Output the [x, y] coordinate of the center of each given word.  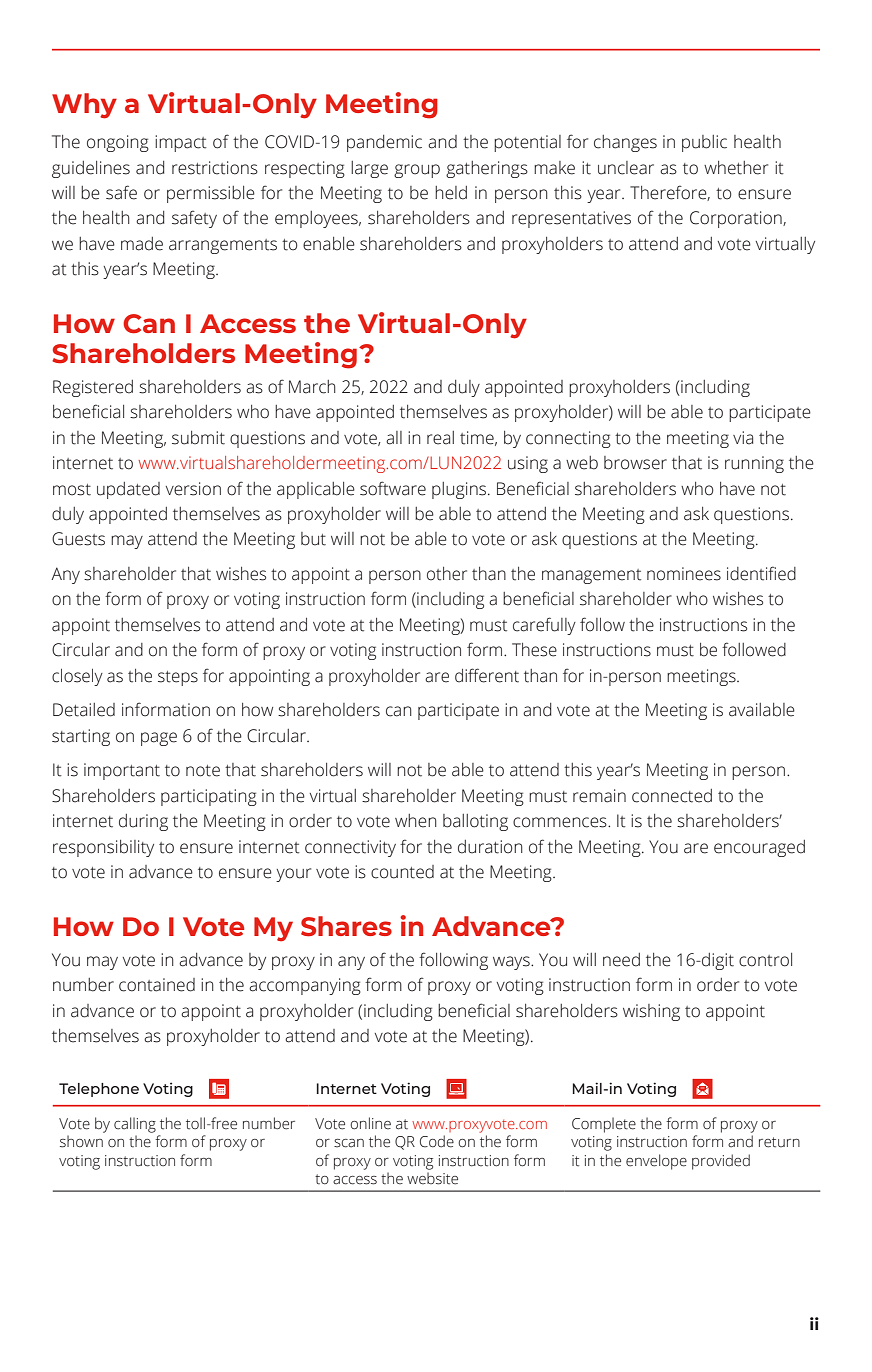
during [143, 822]
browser [635, 463]
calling [135, 1125]
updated [128, 490]
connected [672, 796]
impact [181, 143]
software [393, 488]
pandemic [384, 143]
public [704, 143]
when [416, 821]
